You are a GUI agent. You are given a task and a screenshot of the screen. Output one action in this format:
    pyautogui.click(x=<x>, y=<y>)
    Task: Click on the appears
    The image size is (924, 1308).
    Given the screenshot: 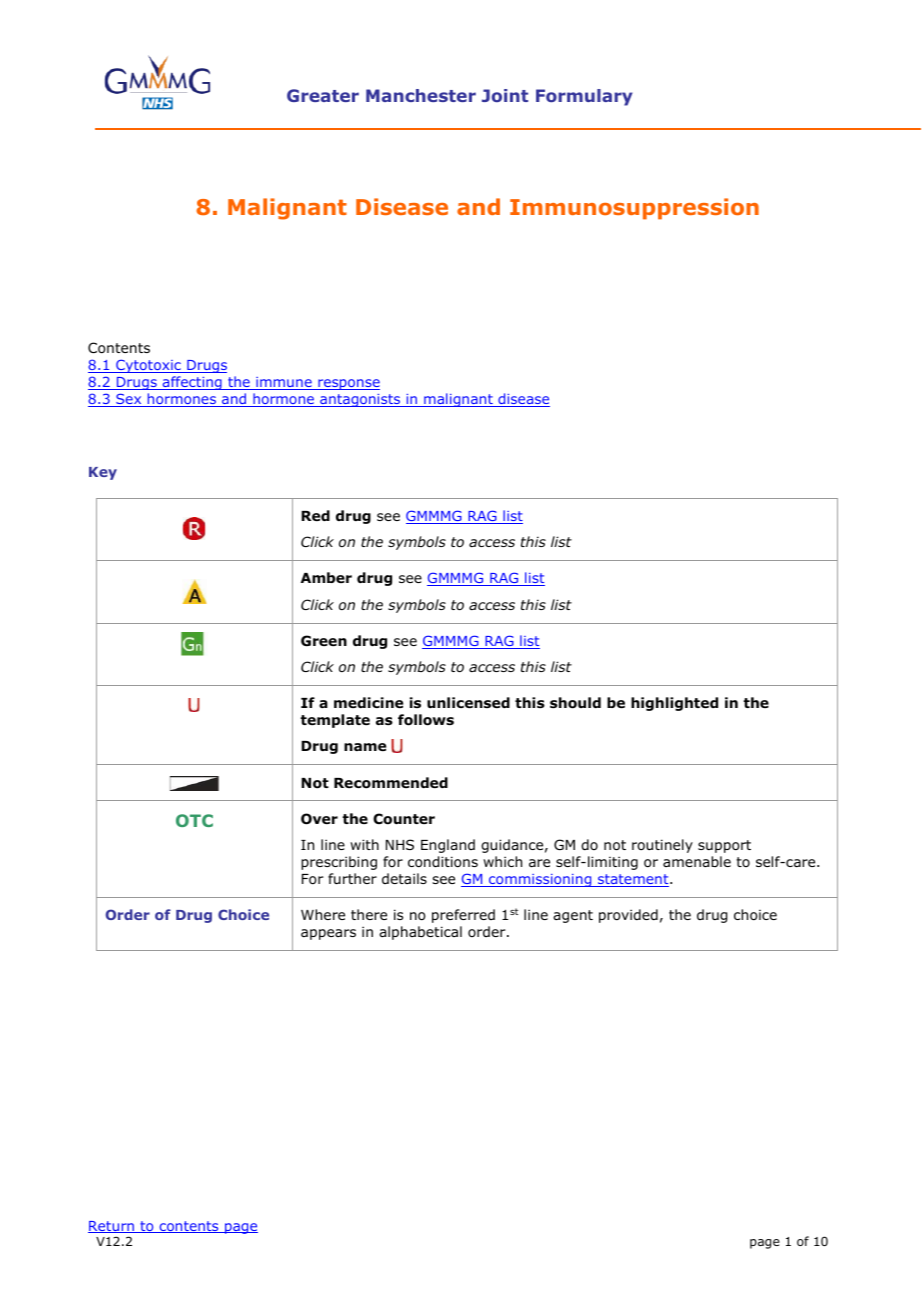 What is the action you would take?
    pyautogui.click(x=328, y=934)
